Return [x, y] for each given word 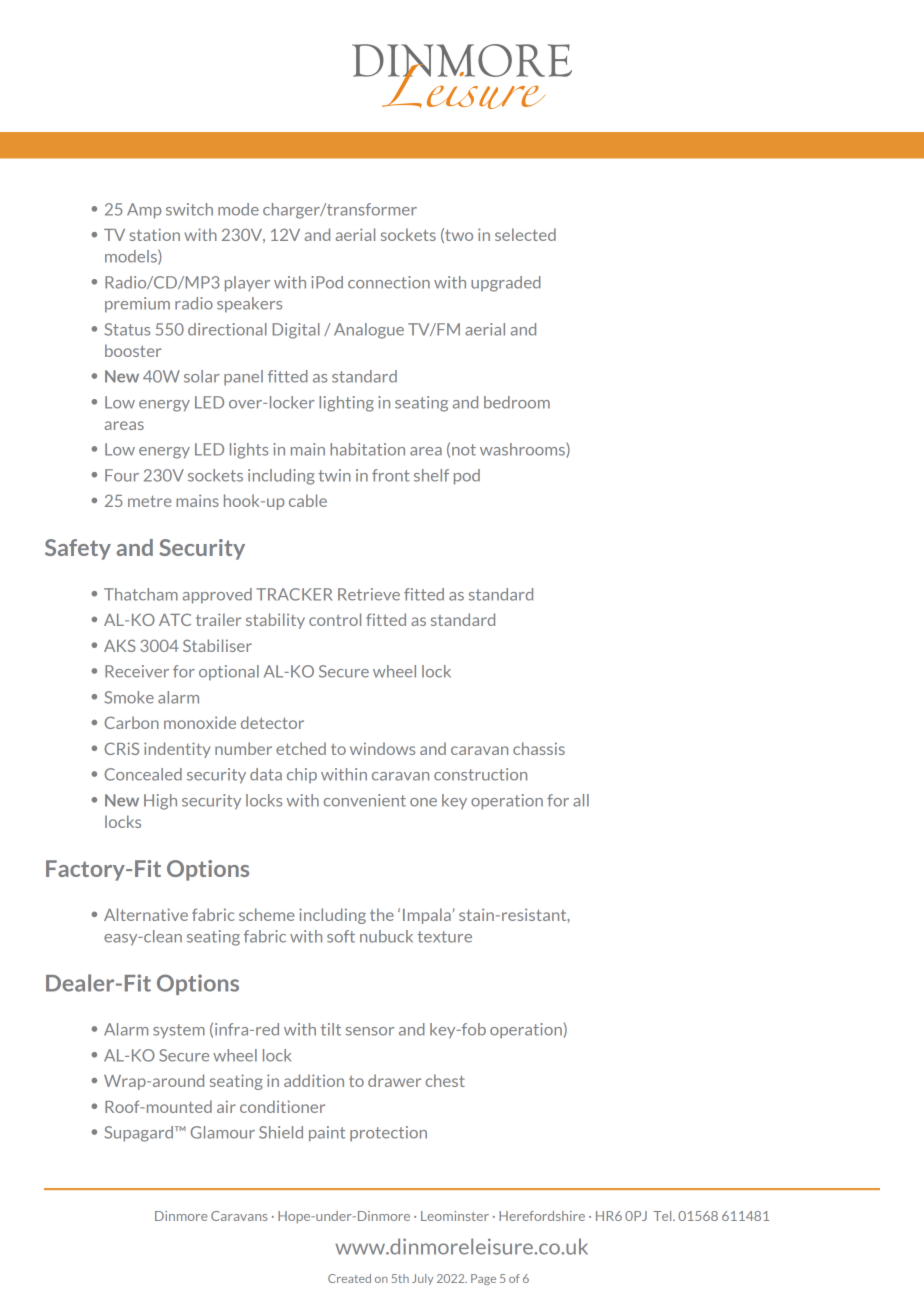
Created [349, 1278]
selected [525, 234]
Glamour [222, 1132]
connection [389, 282]
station [154, 234]
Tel [663, 1216]
